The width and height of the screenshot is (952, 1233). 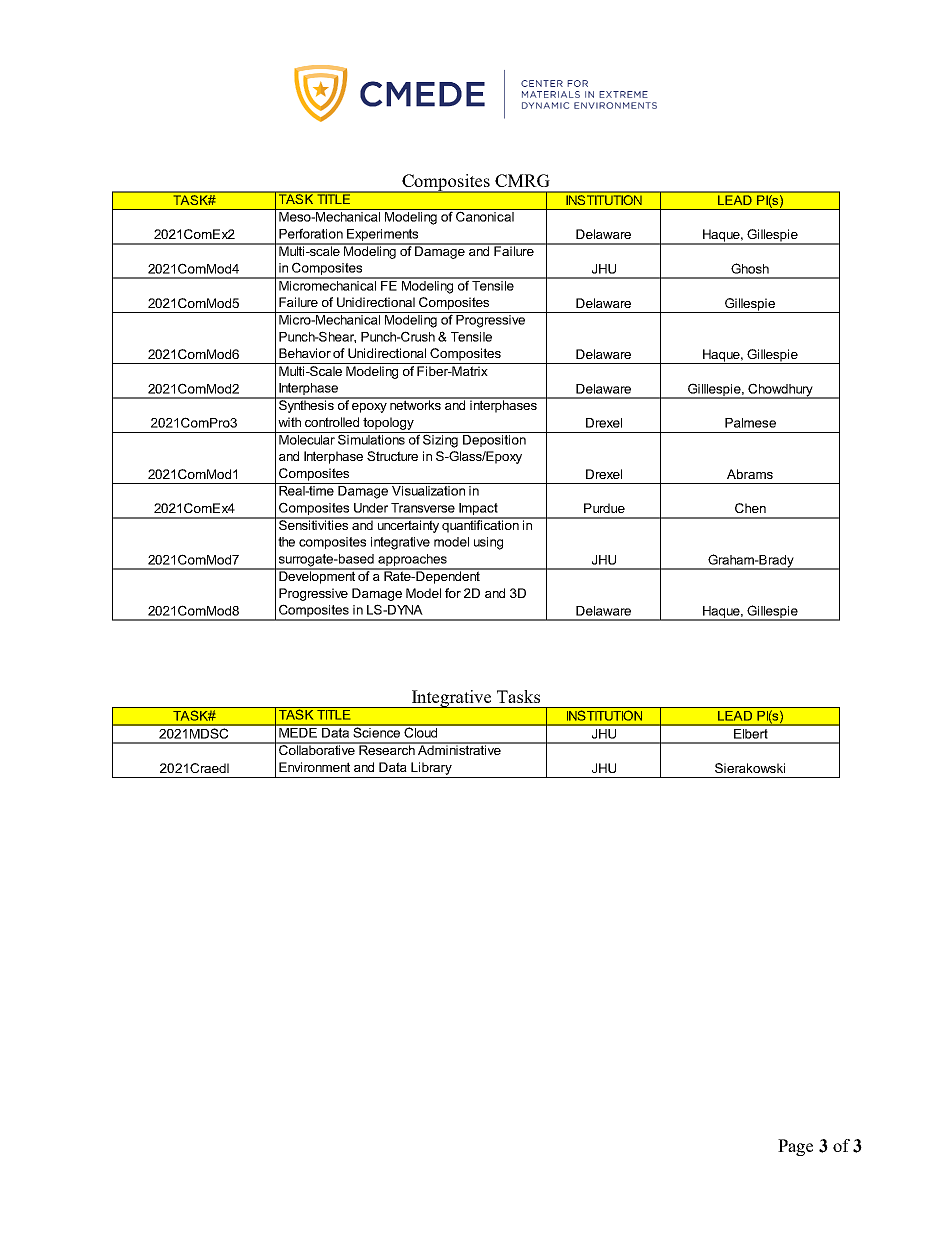 I want to click on Abrams, so click(x=750, y=474).
